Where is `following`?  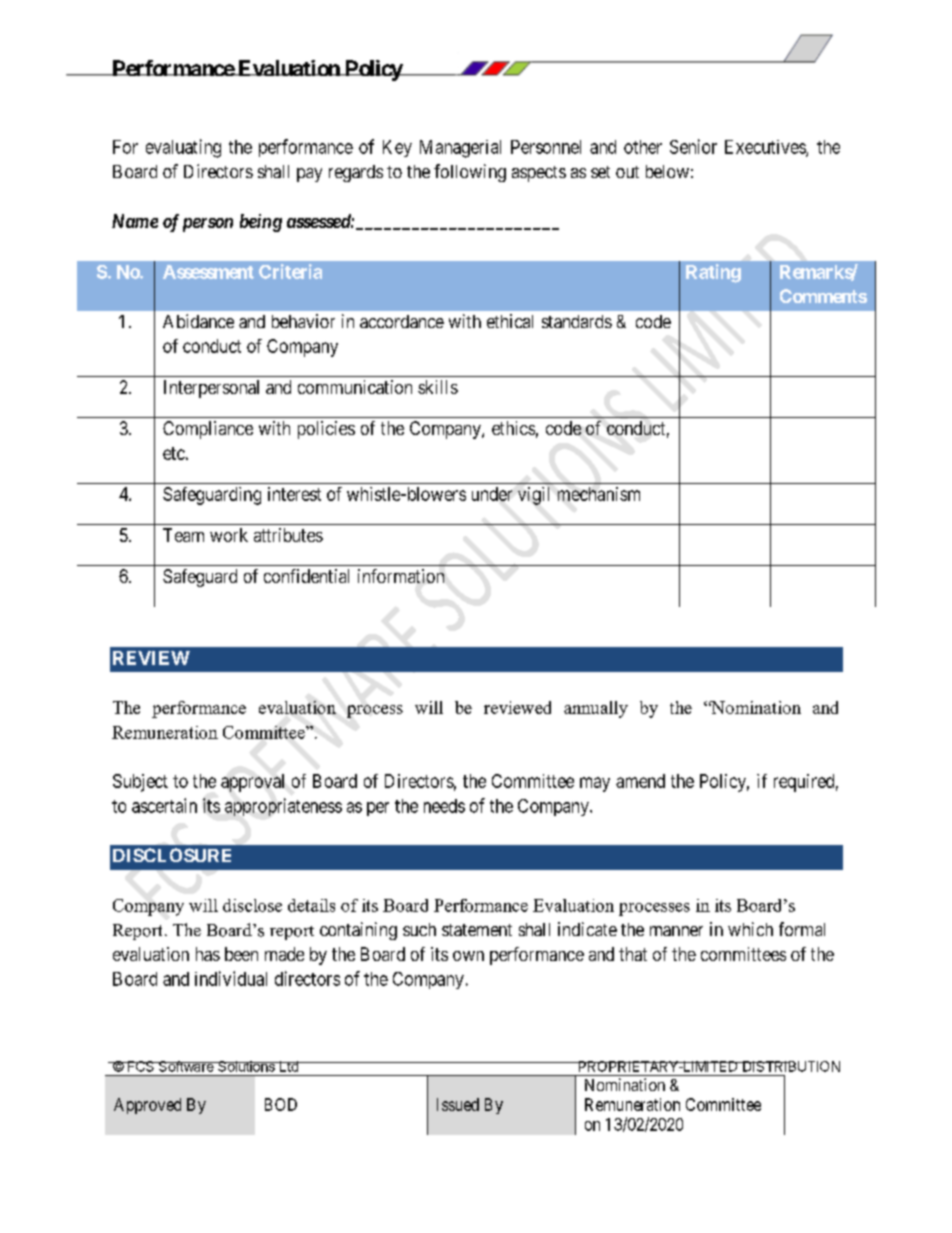
following is located at coordinates (470, 173).
